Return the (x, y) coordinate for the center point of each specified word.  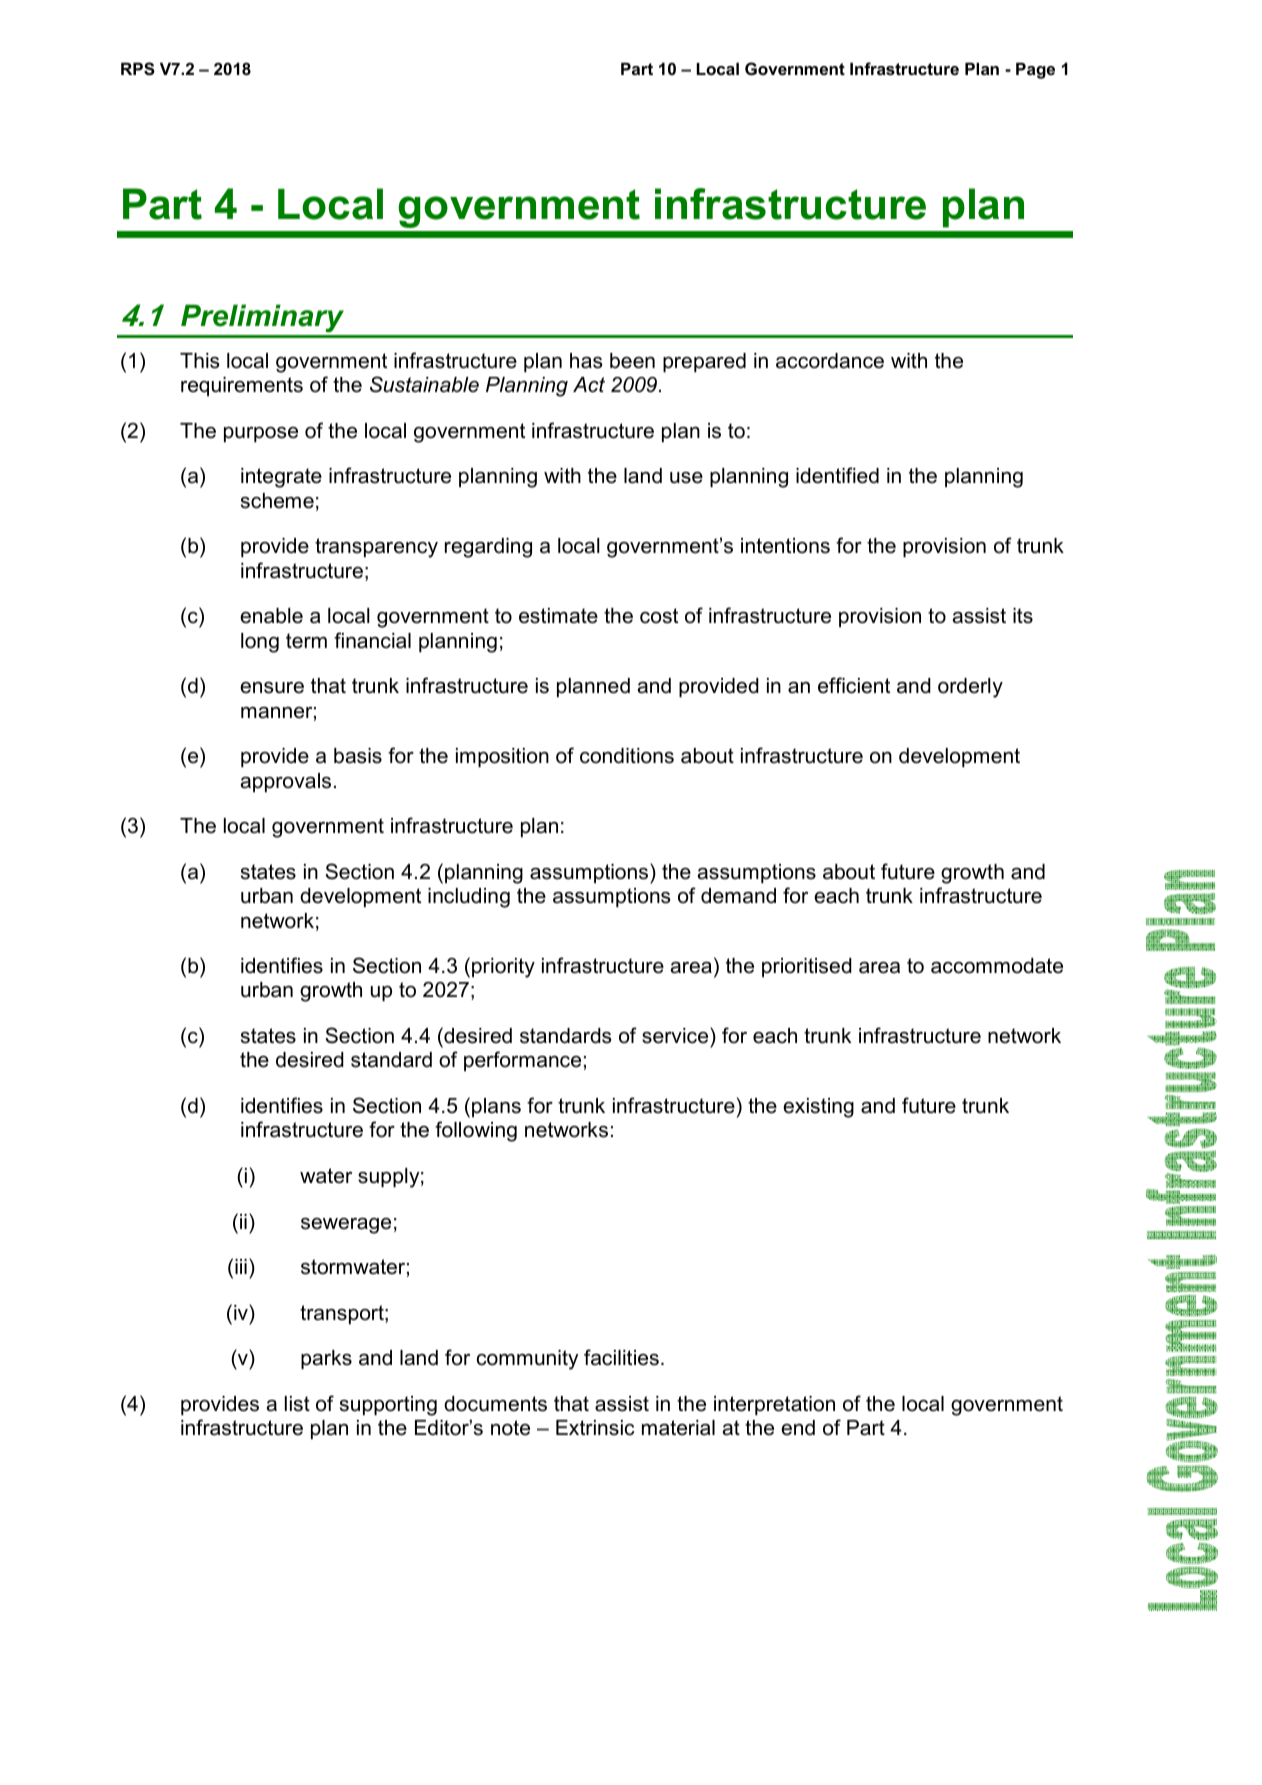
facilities (621, 1357)
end (798, 1428)
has (586, 361)
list (297, 1404)
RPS (138, 69)
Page (1035, 70)
